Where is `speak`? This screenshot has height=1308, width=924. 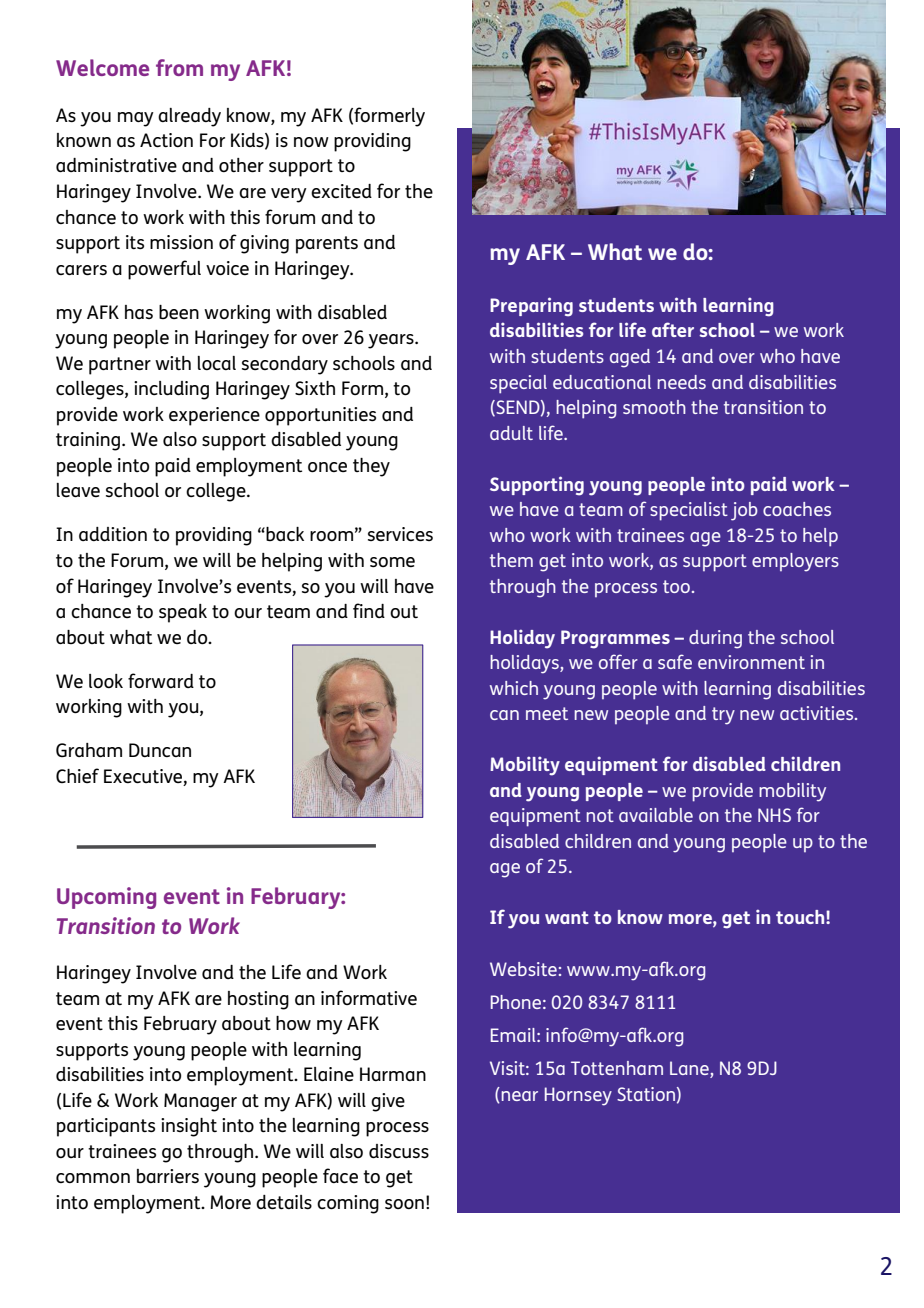
speak is located at coordinates (183, 613).
